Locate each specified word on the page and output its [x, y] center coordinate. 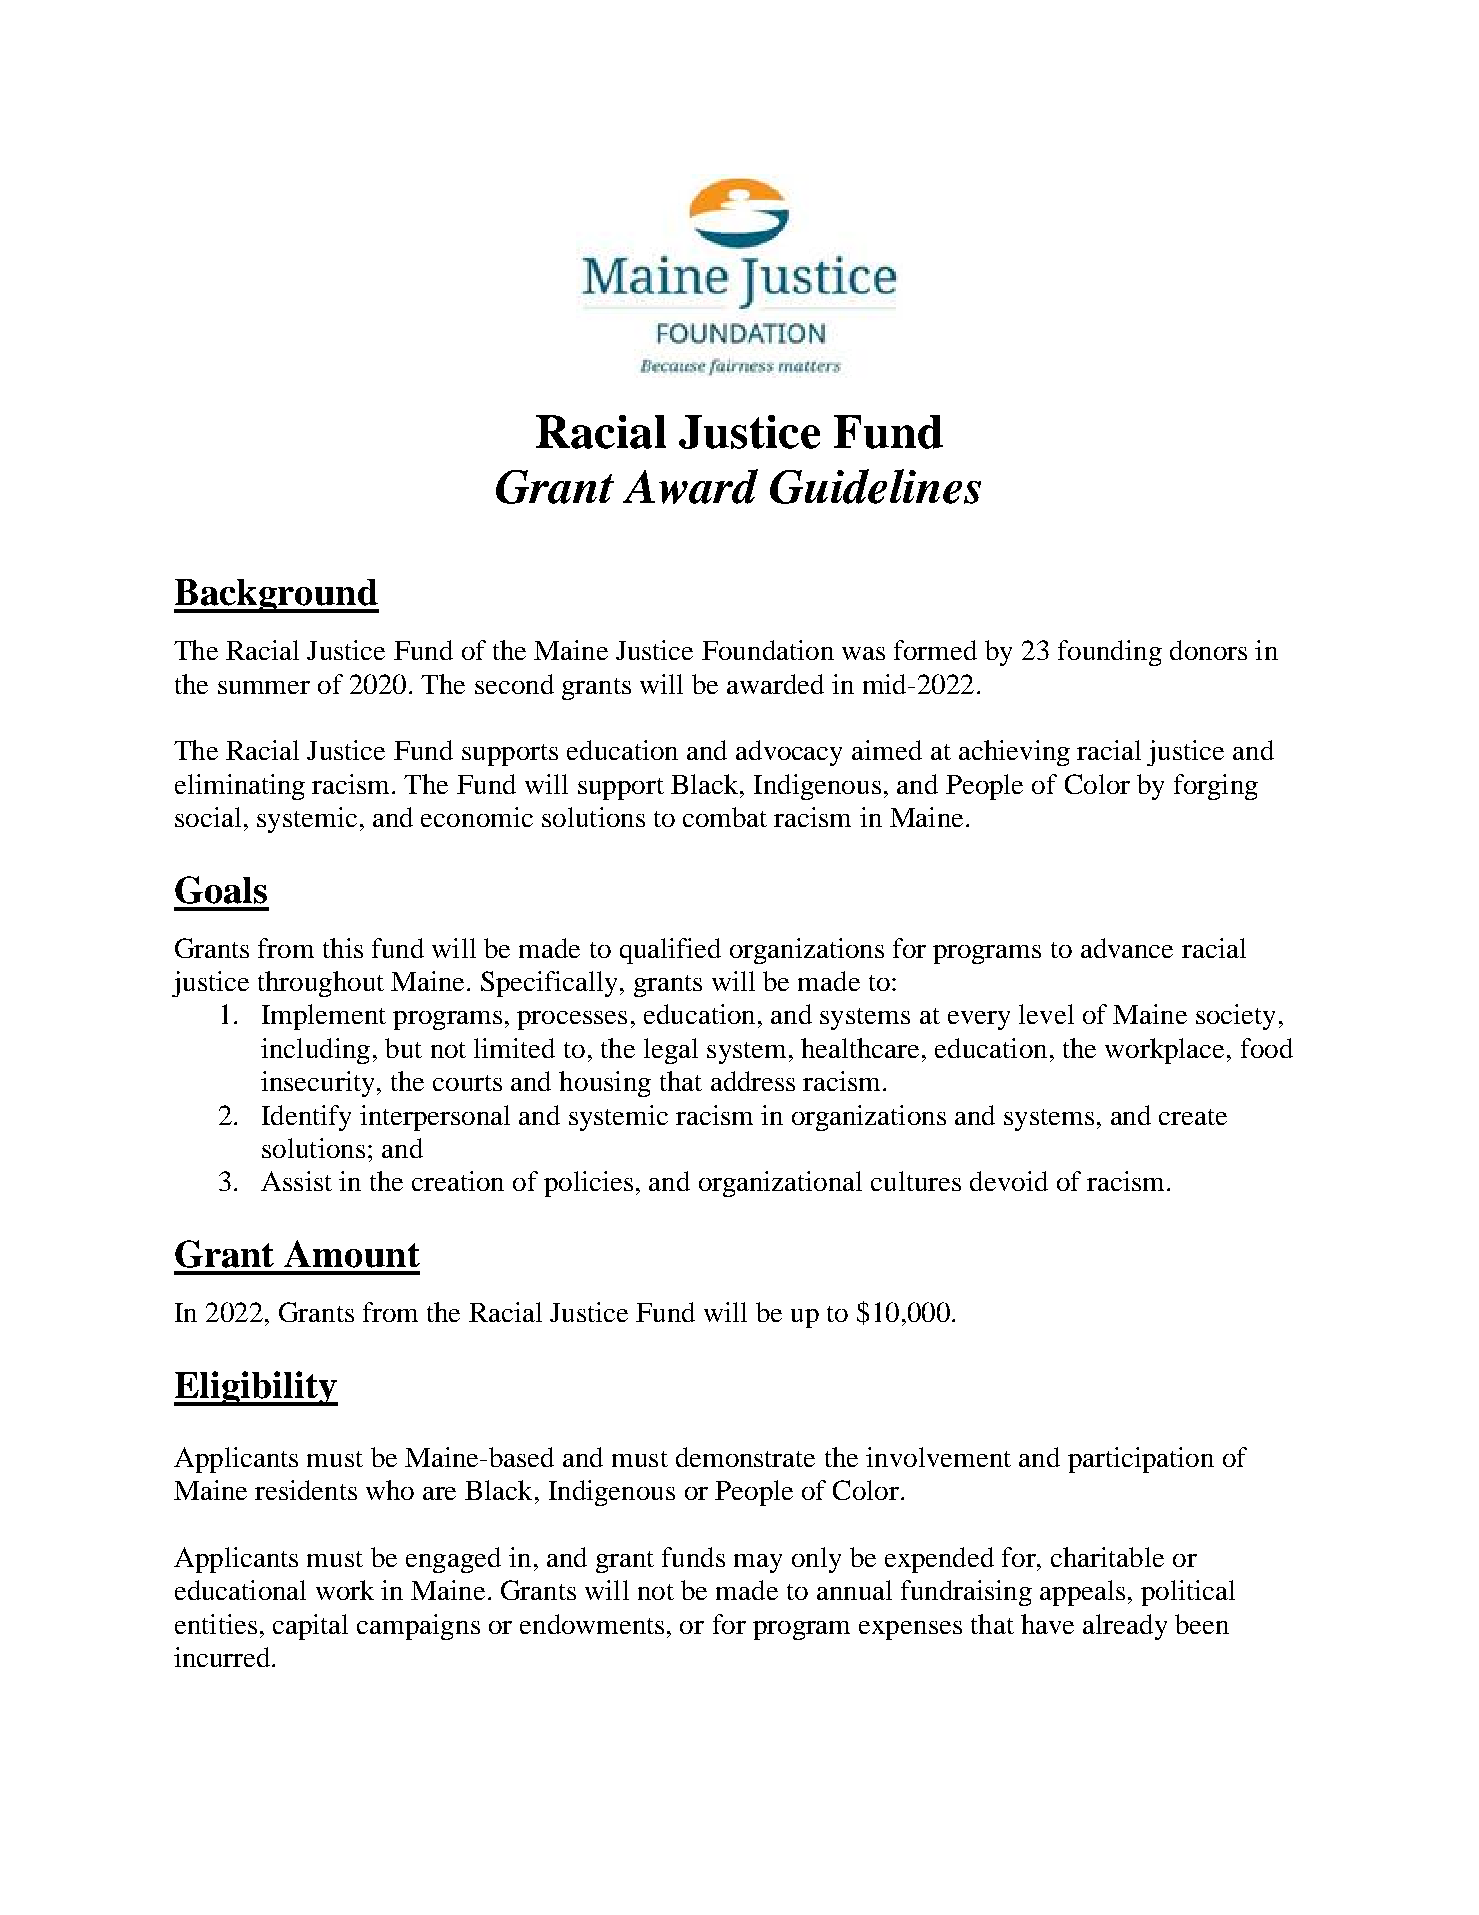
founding [1110, 653]
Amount [352, 1254]
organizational [780, 1184]
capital [310, 1627]
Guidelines [875, 486]
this [343, 948]
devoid [1009, 1181]
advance [1127, 948]
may [758, 1563]
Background [276, 596]
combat [725, 817]
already [1125, 1627]
